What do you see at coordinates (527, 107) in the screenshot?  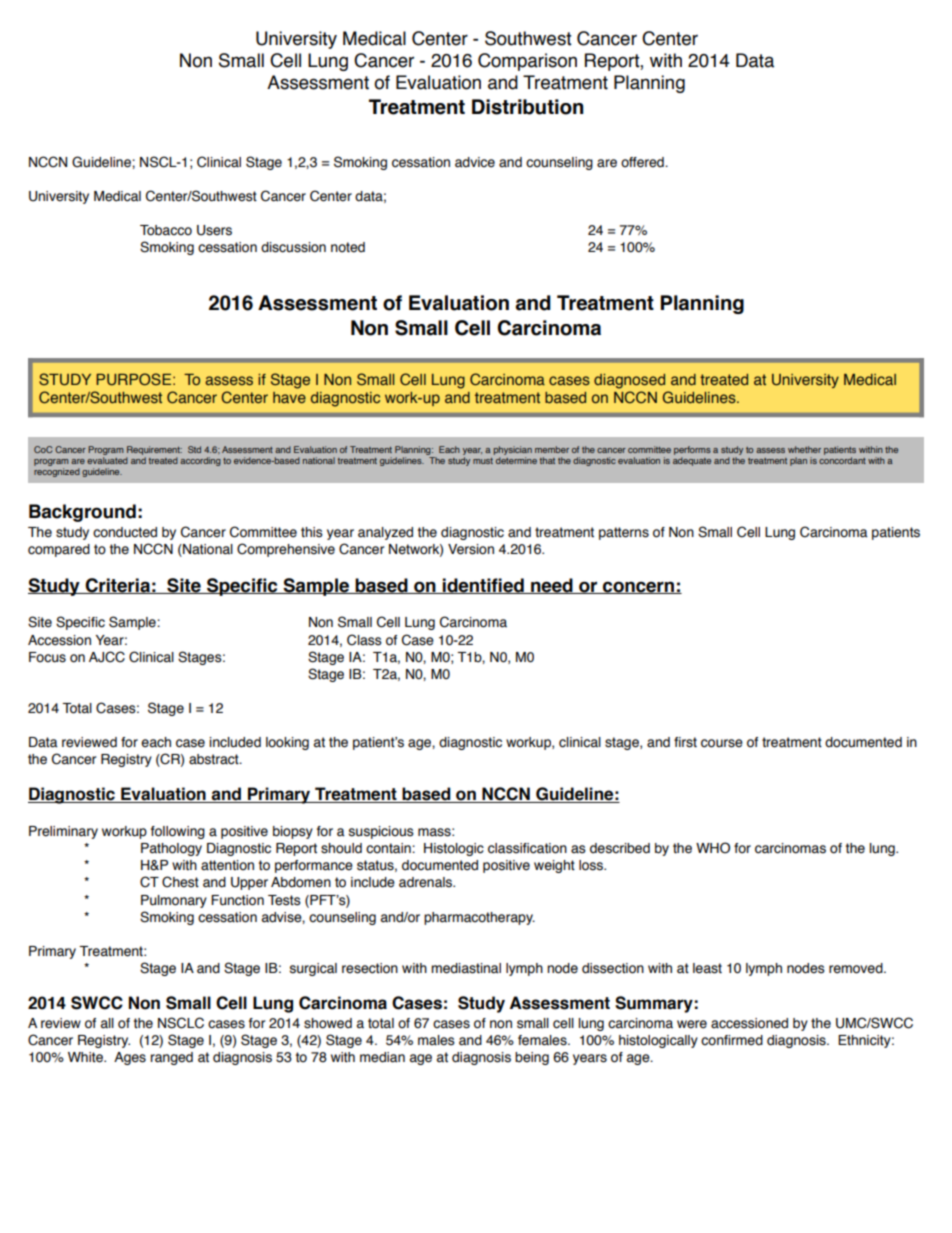 I see `Distribution` at bounding box center [527, 107].
